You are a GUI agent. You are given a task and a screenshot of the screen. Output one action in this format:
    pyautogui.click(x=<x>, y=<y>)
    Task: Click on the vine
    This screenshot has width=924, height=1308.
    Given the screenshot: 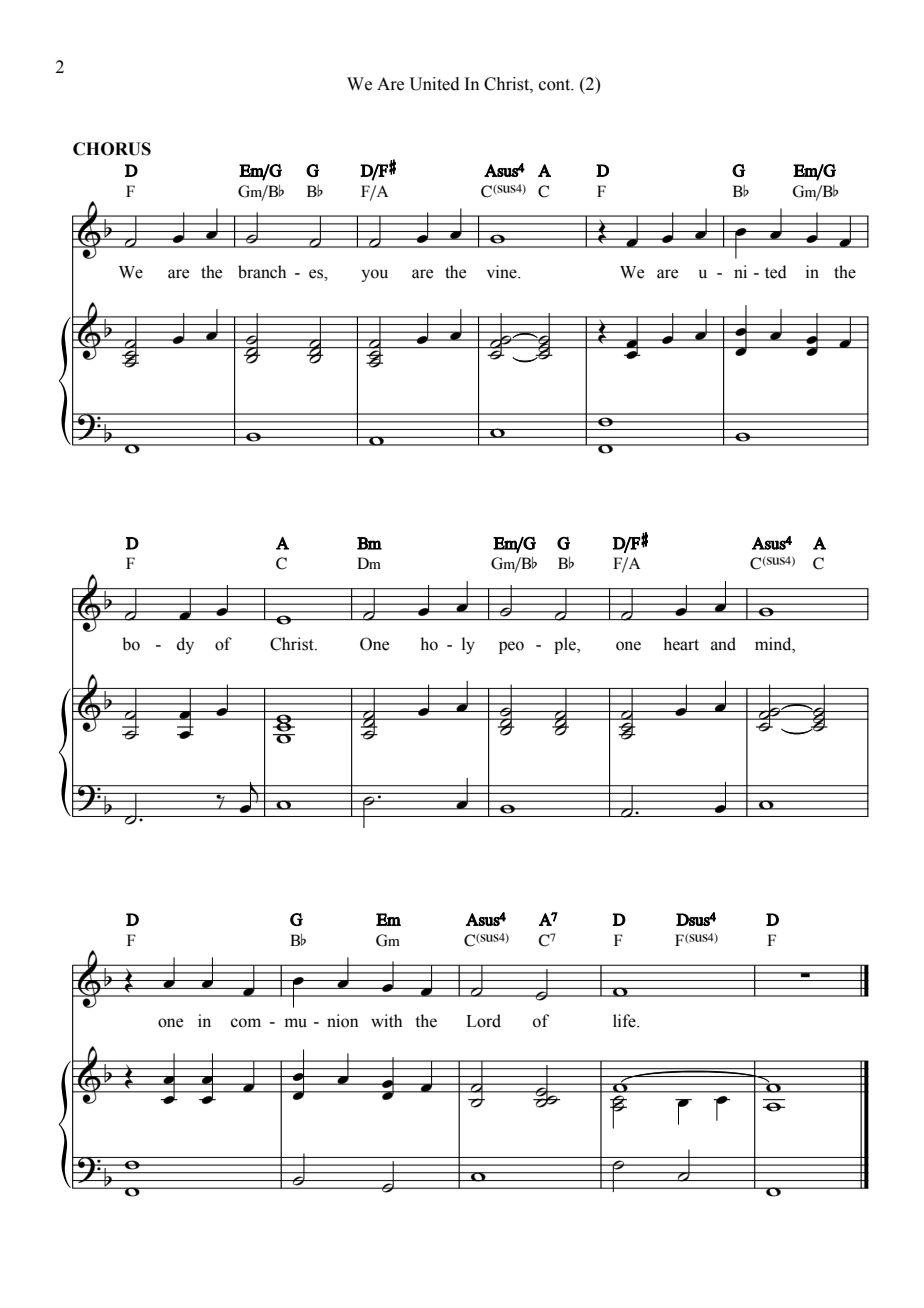 What is the action you would take?
    pyautogui.click(x=503, y=272)
